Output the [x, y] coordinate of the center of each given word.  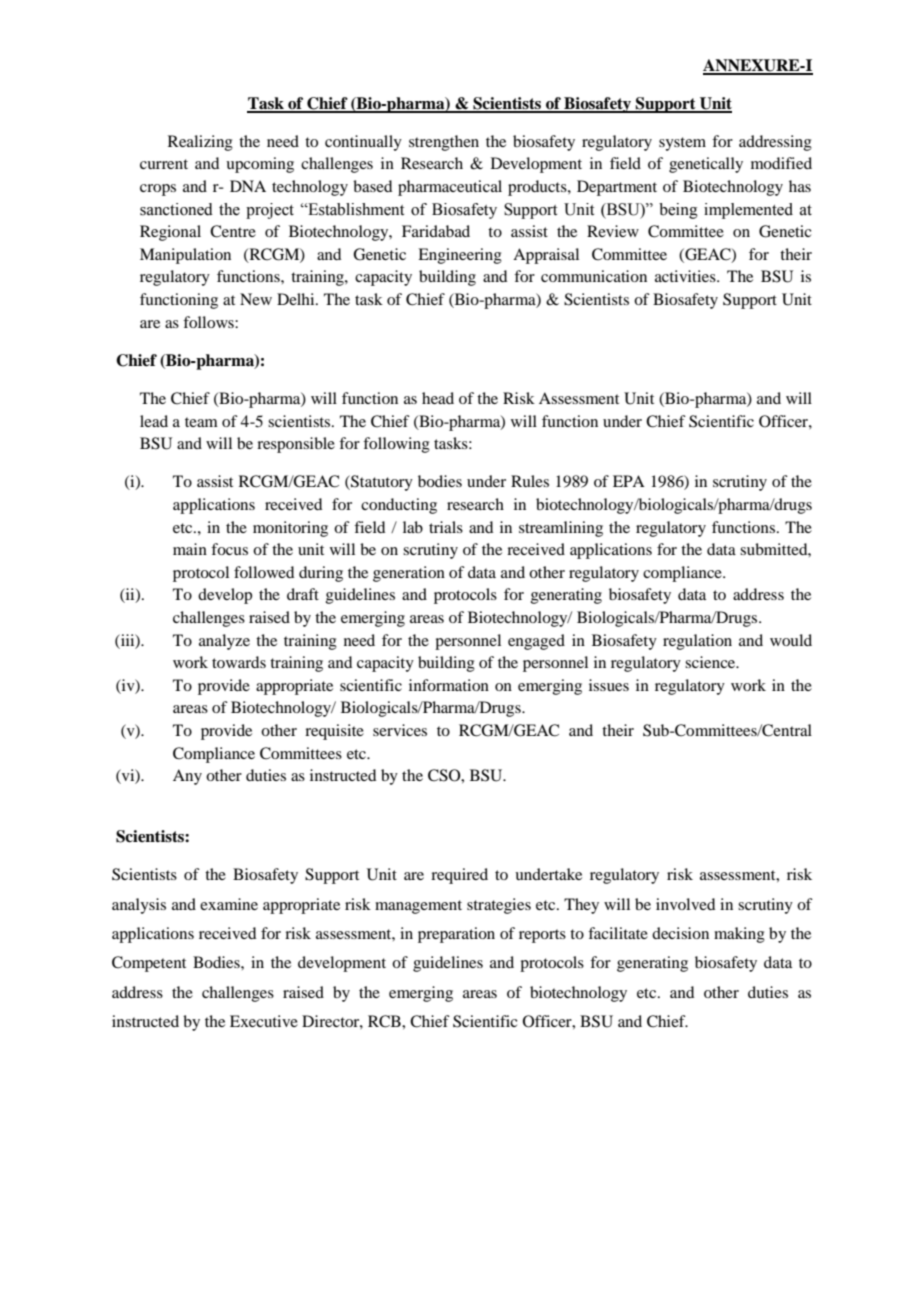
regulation [697, 642]
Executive [264, 1021]
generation [409, 574]
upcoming [260, 165]
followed [264, 572]
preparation [456, 935]
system [682, 144]
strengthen [444, 143]
